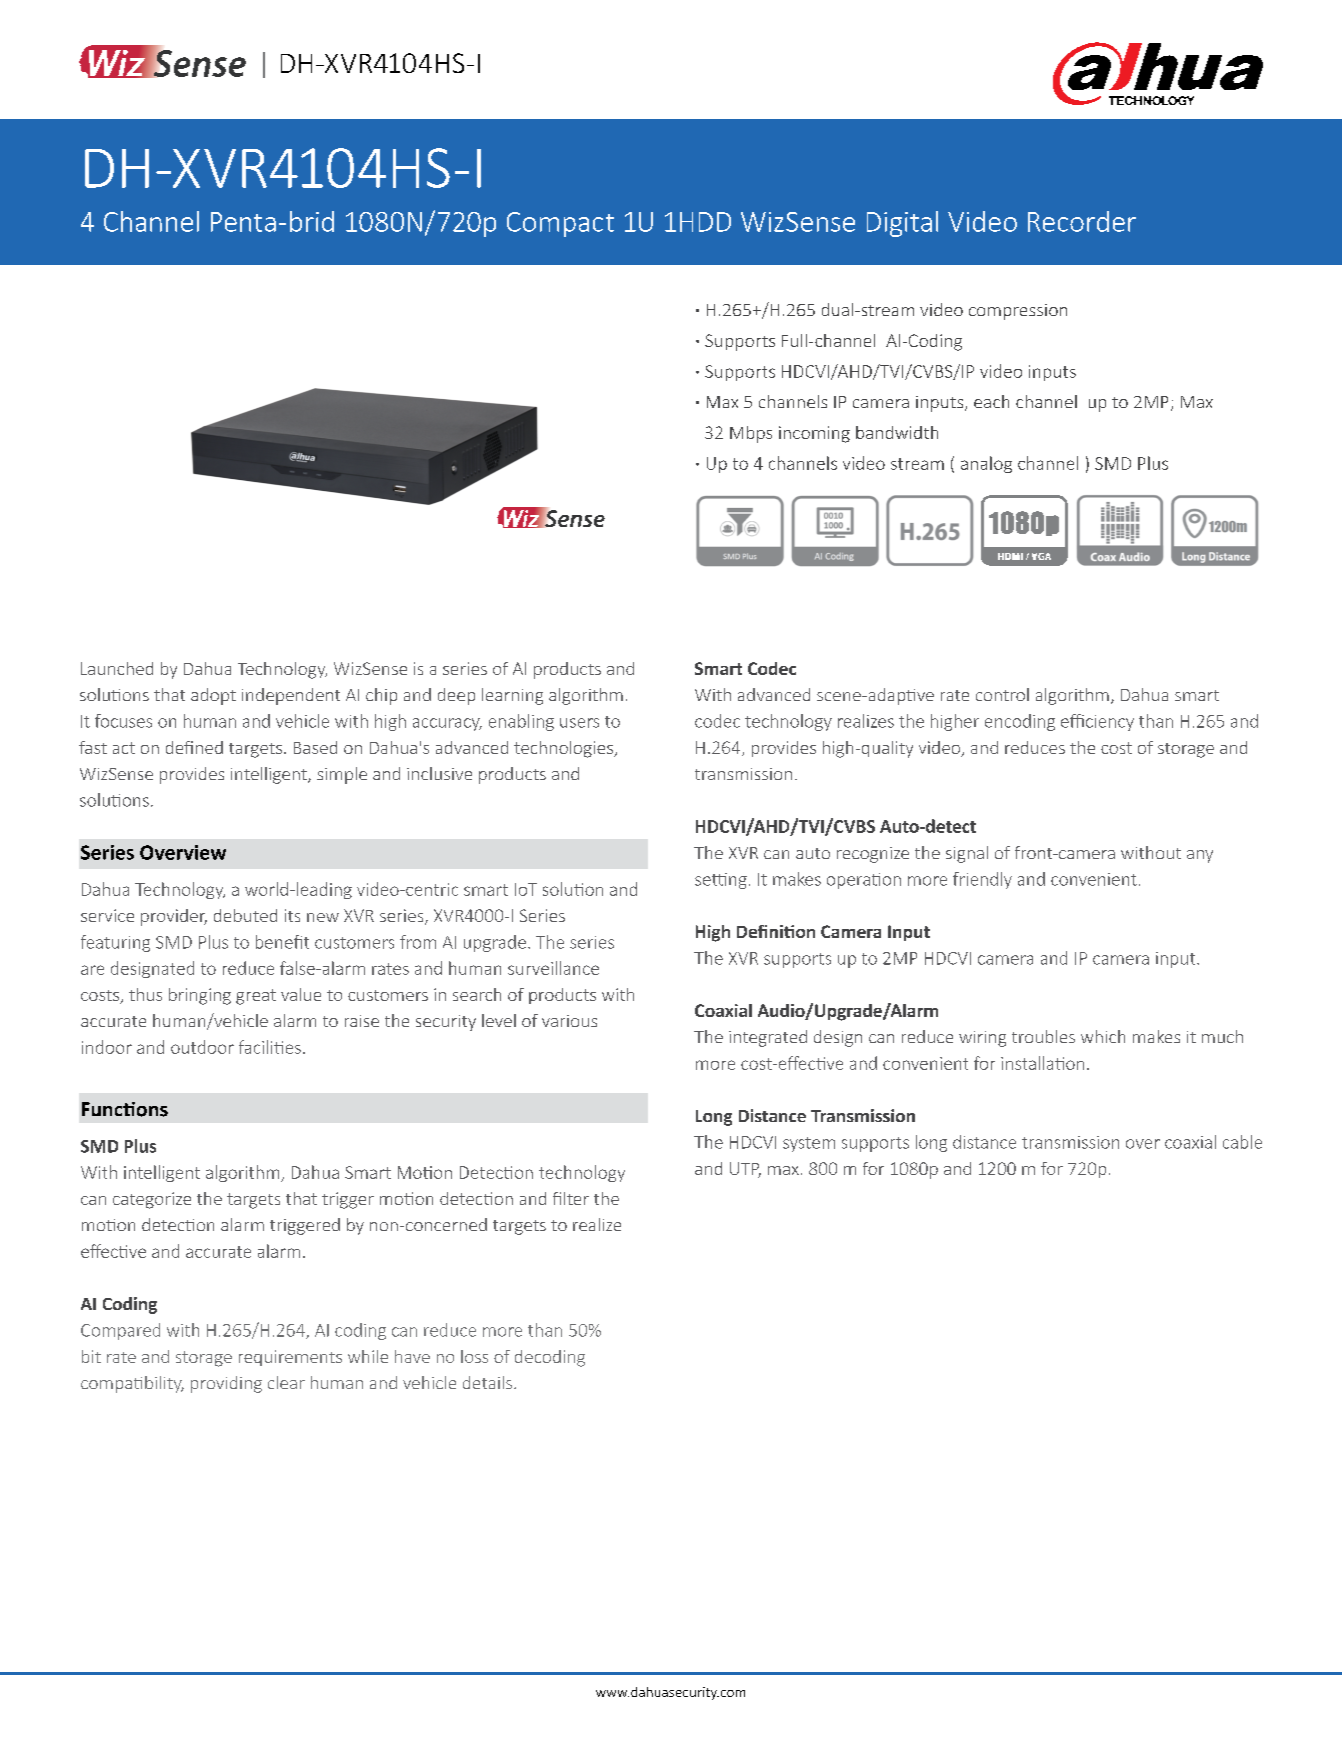  Describe the element at coordinates (902, 224) in the screenshot. I see `Digital` at that location.
